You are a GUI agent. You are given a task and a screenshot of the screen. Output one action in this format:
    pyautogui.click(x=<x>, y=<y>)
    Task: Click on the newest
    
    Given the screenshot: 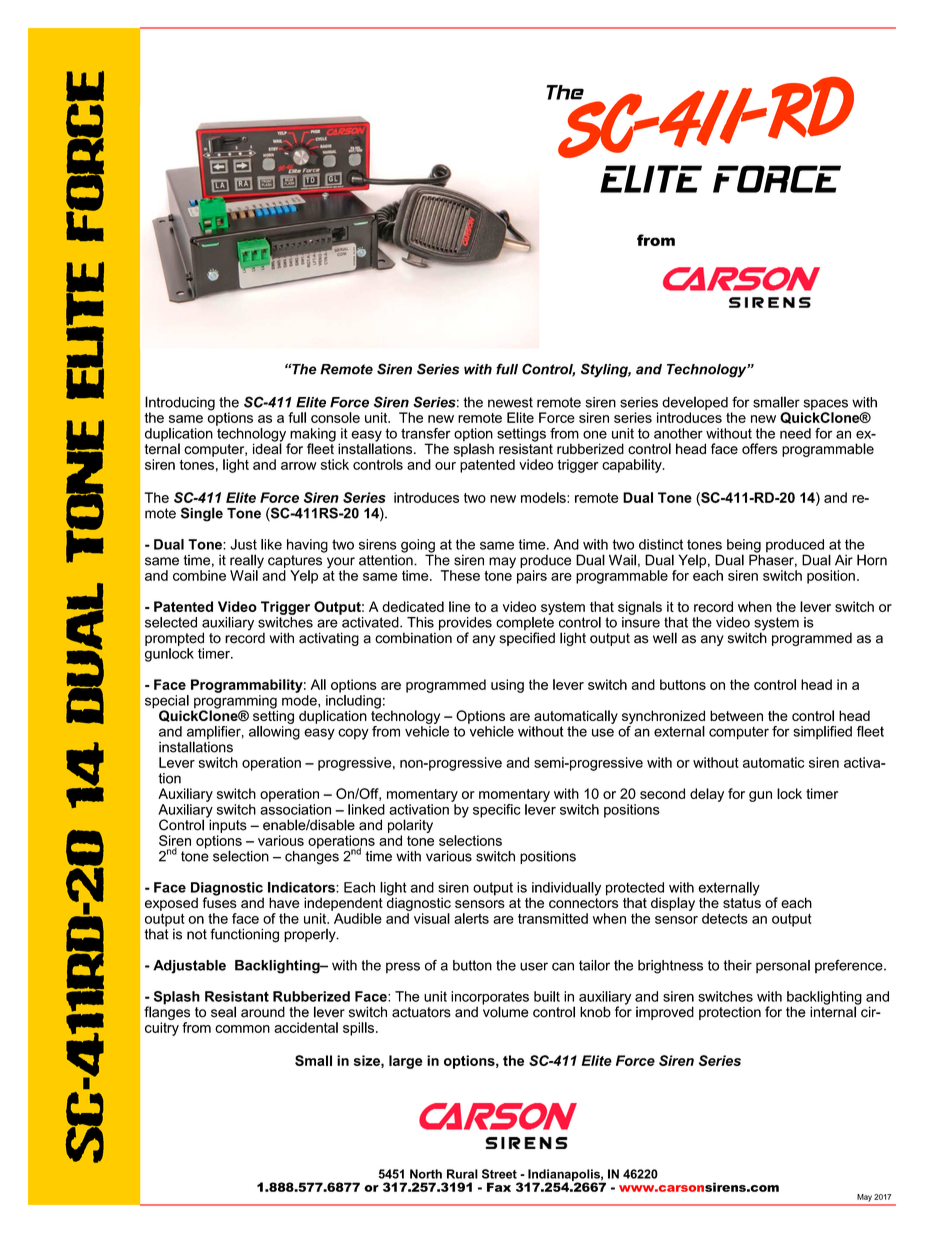 What is the action you would take?
    pyautogui.click(x=510, y=402)
